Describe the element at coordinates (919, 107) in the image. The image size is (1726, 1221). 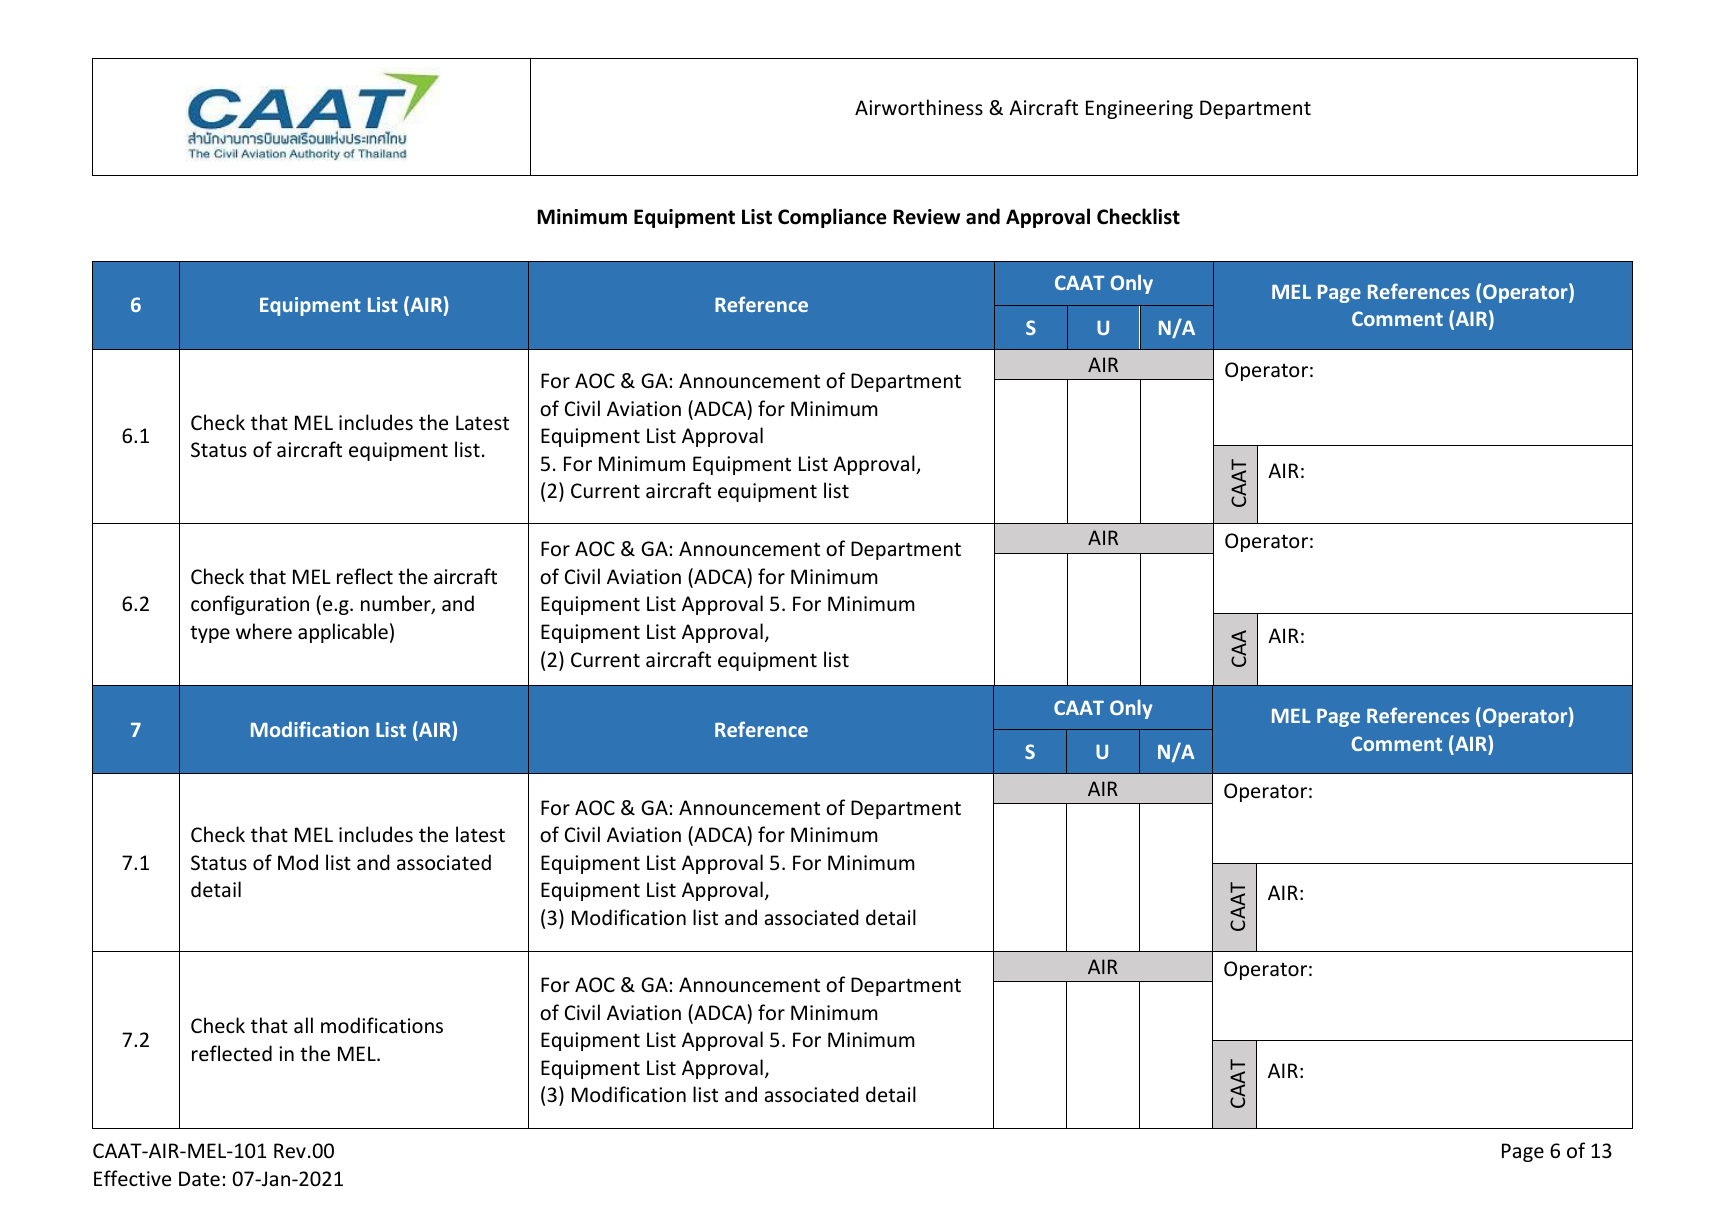
I see `Airworthiness` at that location.
